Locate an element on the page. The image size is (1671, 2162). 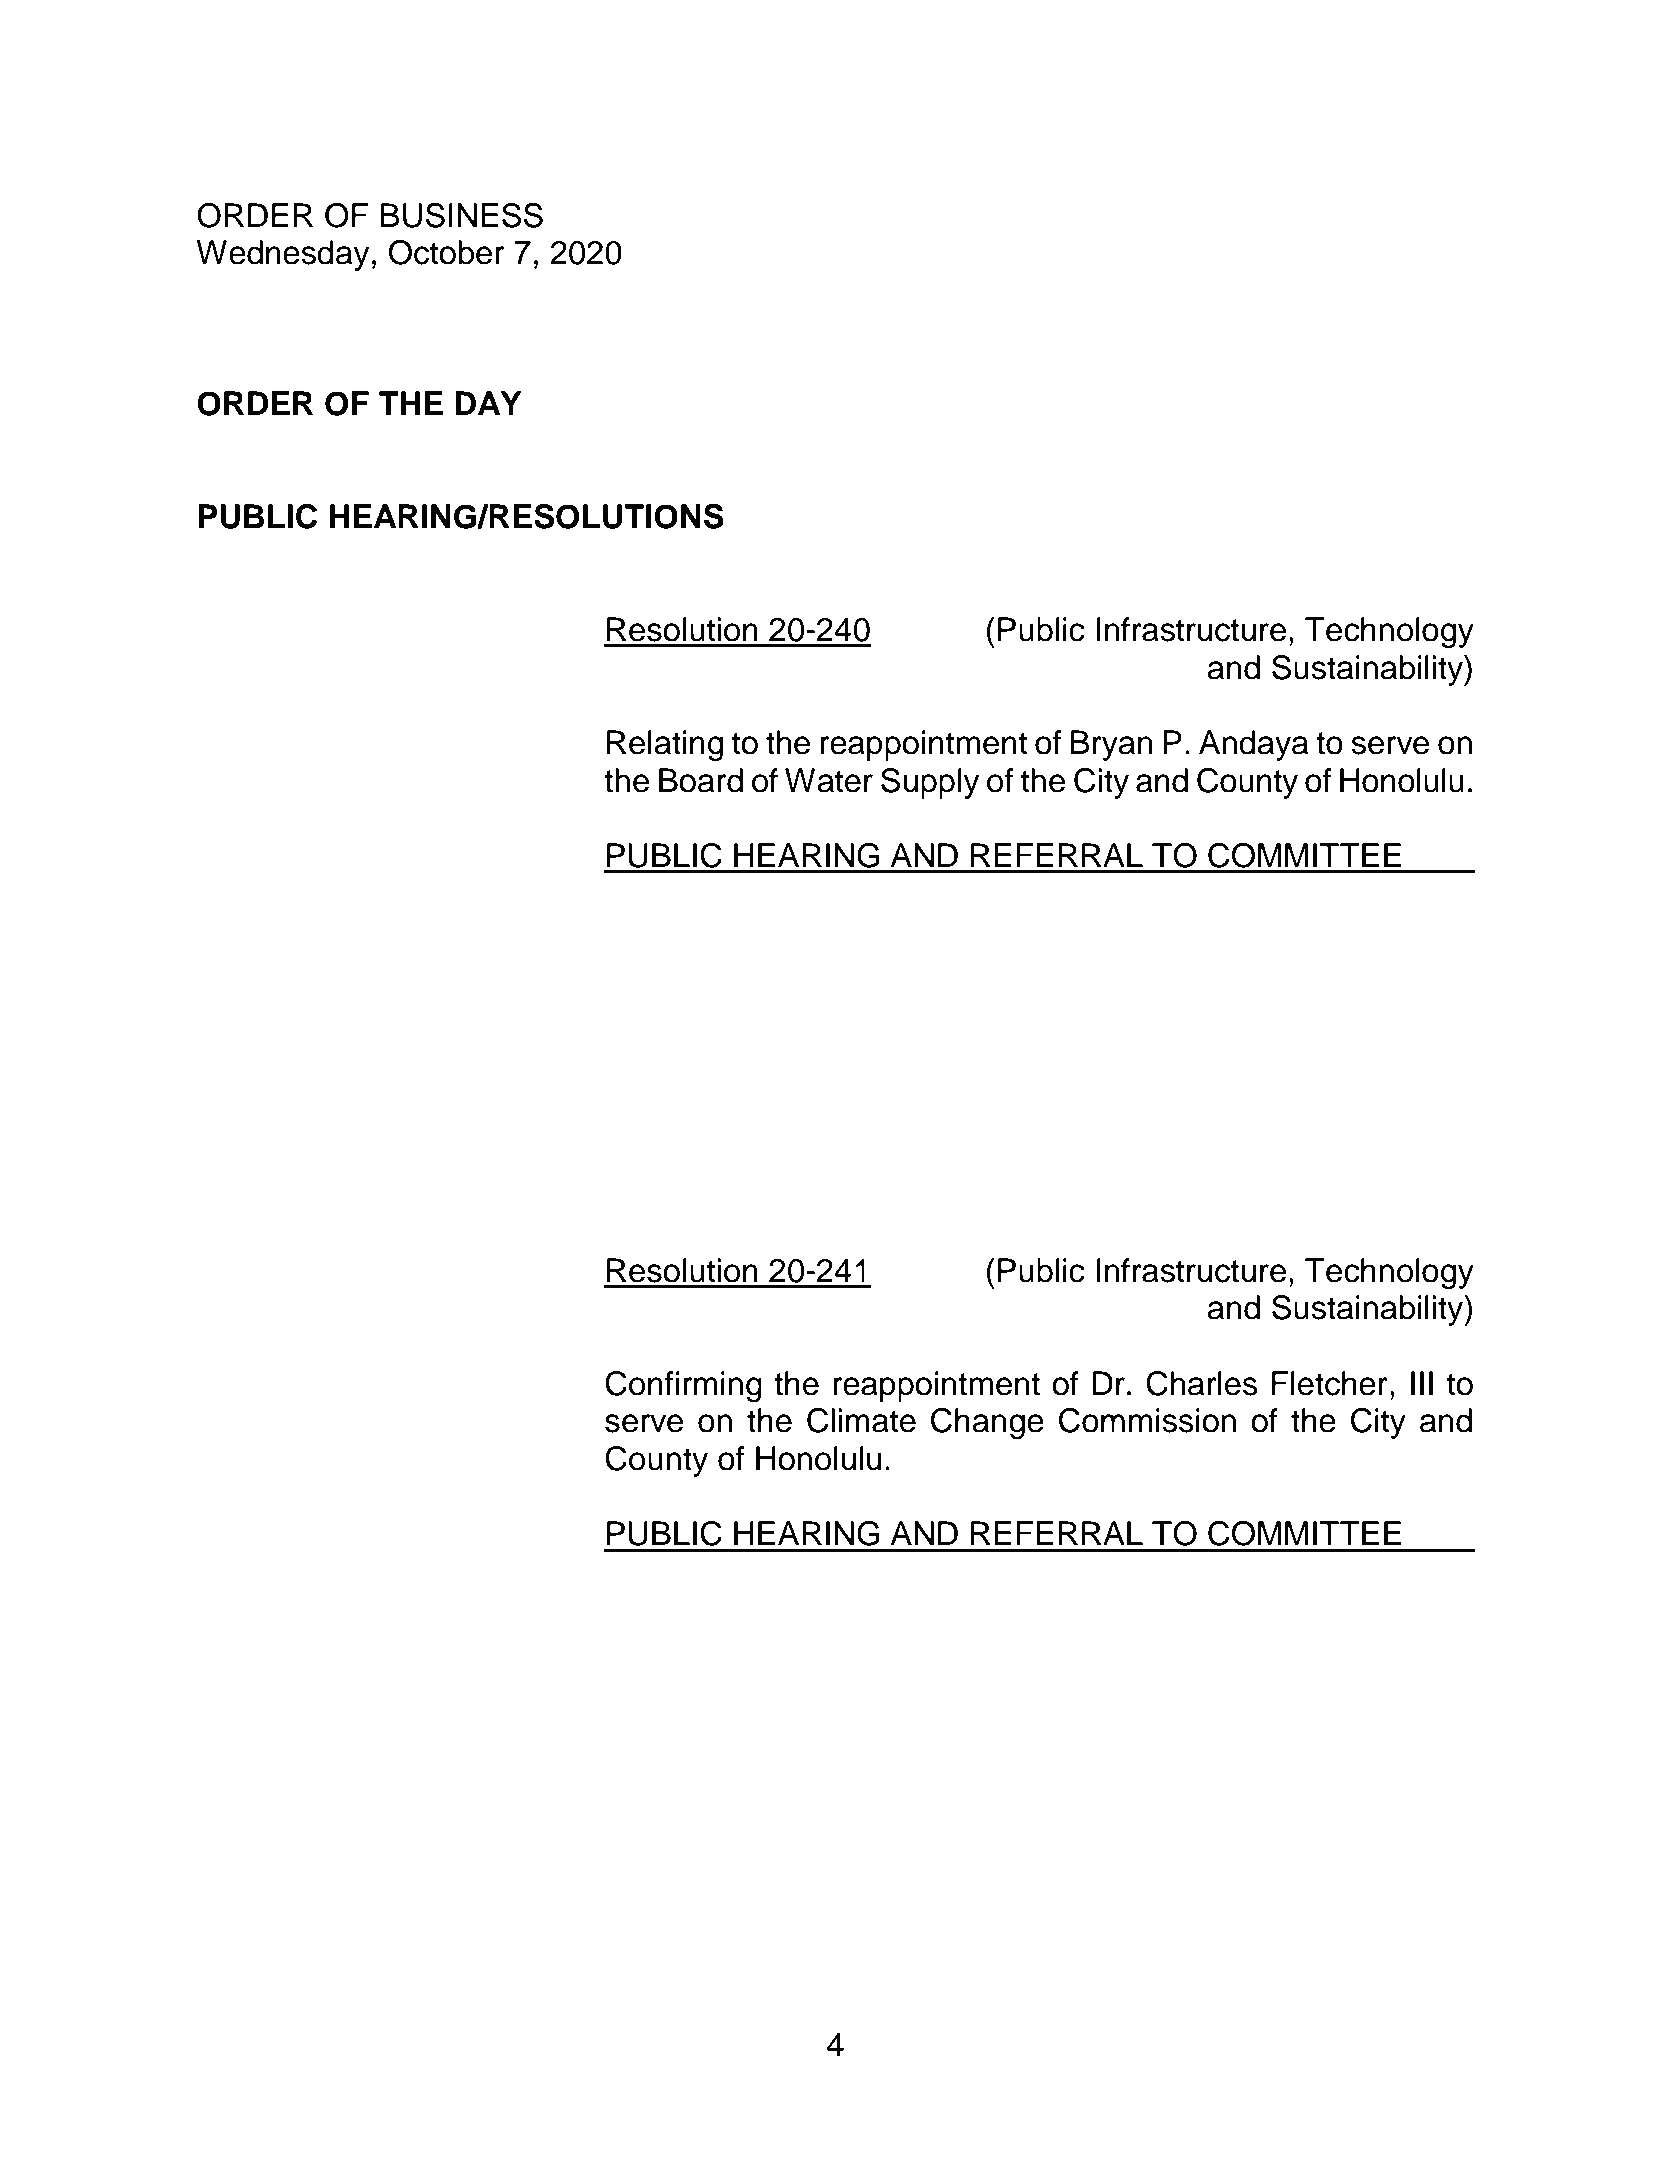
October is located at coordinates (447, 252).
